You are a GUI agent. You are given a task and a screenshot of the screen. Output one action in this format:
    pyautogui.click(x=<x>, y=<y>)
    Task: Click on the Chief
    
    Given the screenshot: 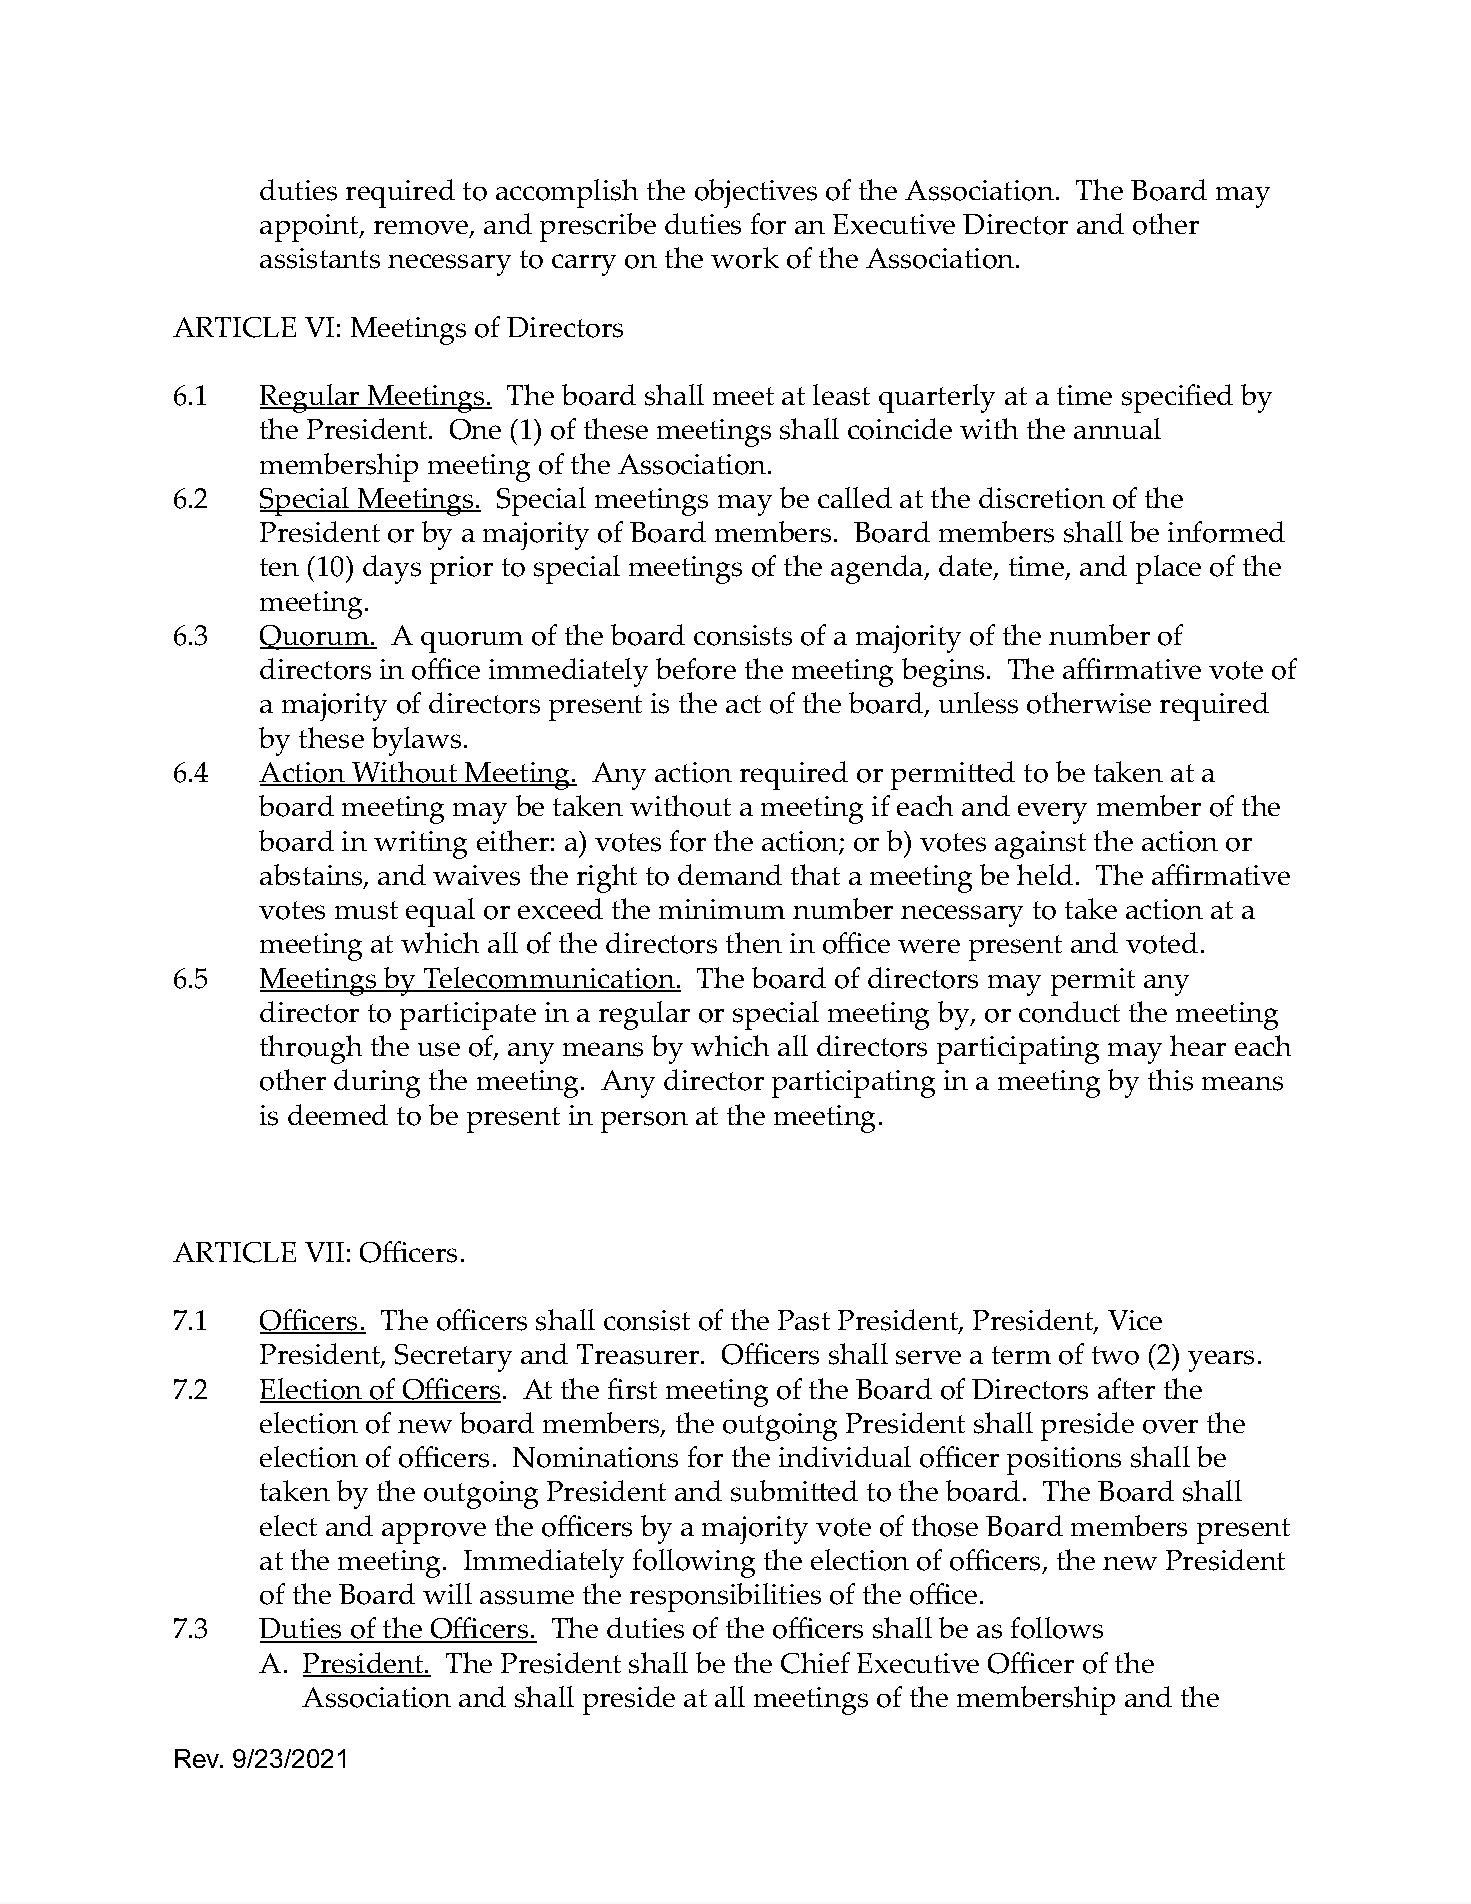 What is the action you would take?
    pyautogui.click(x=815, y=1663)
